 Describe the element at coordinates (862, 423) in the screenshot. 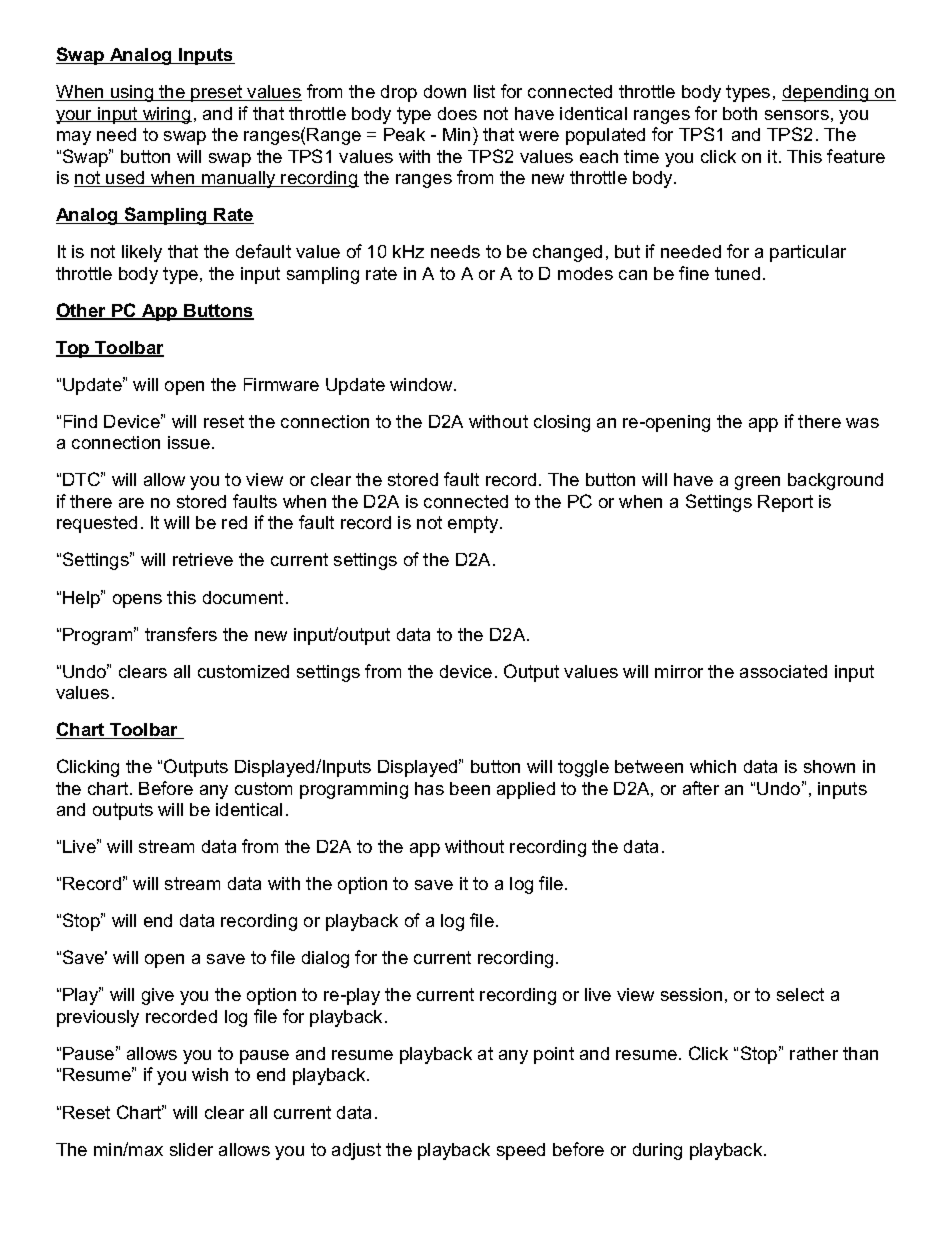

I see `was` at that location.
